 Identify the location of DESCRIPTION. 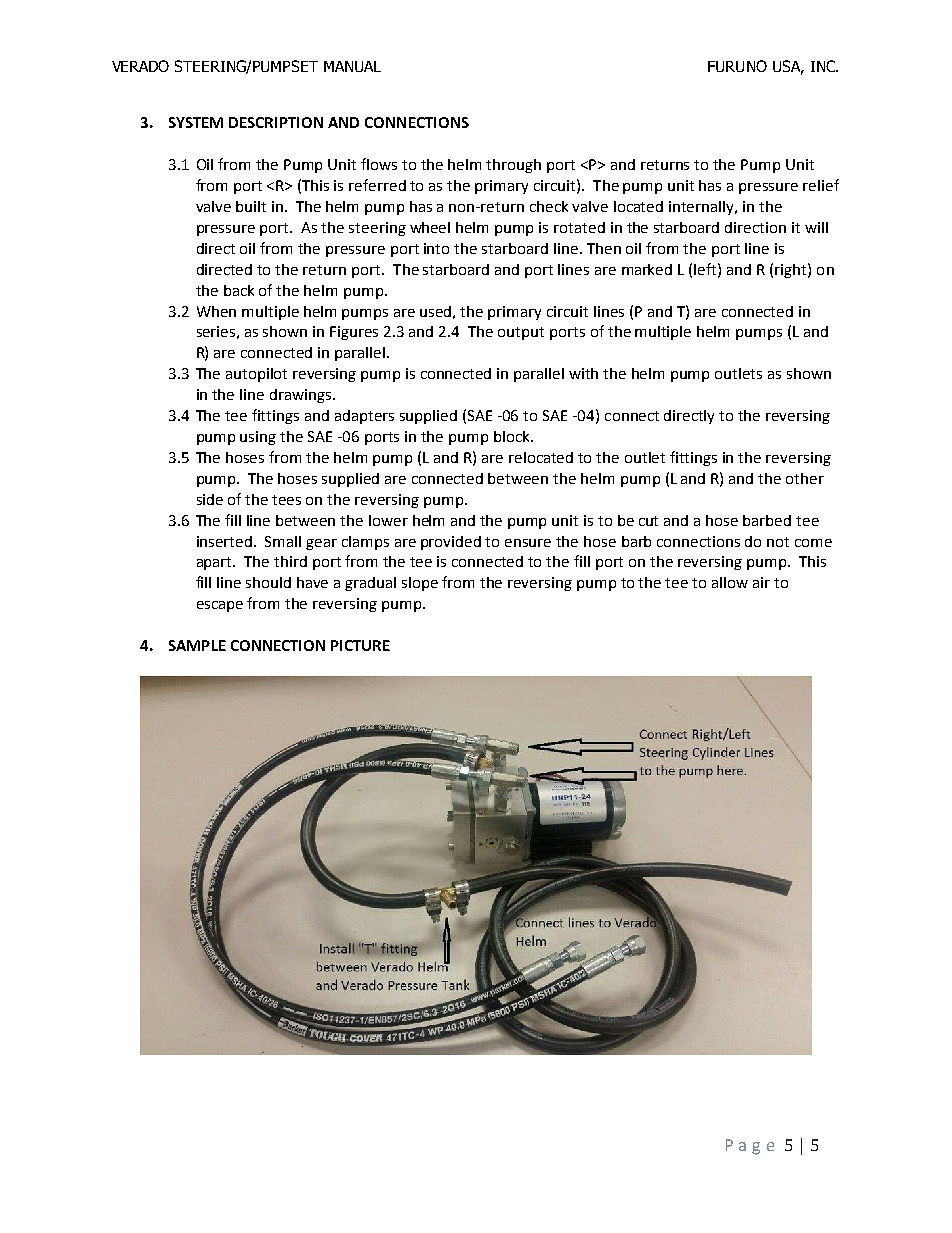
(276, 122).
